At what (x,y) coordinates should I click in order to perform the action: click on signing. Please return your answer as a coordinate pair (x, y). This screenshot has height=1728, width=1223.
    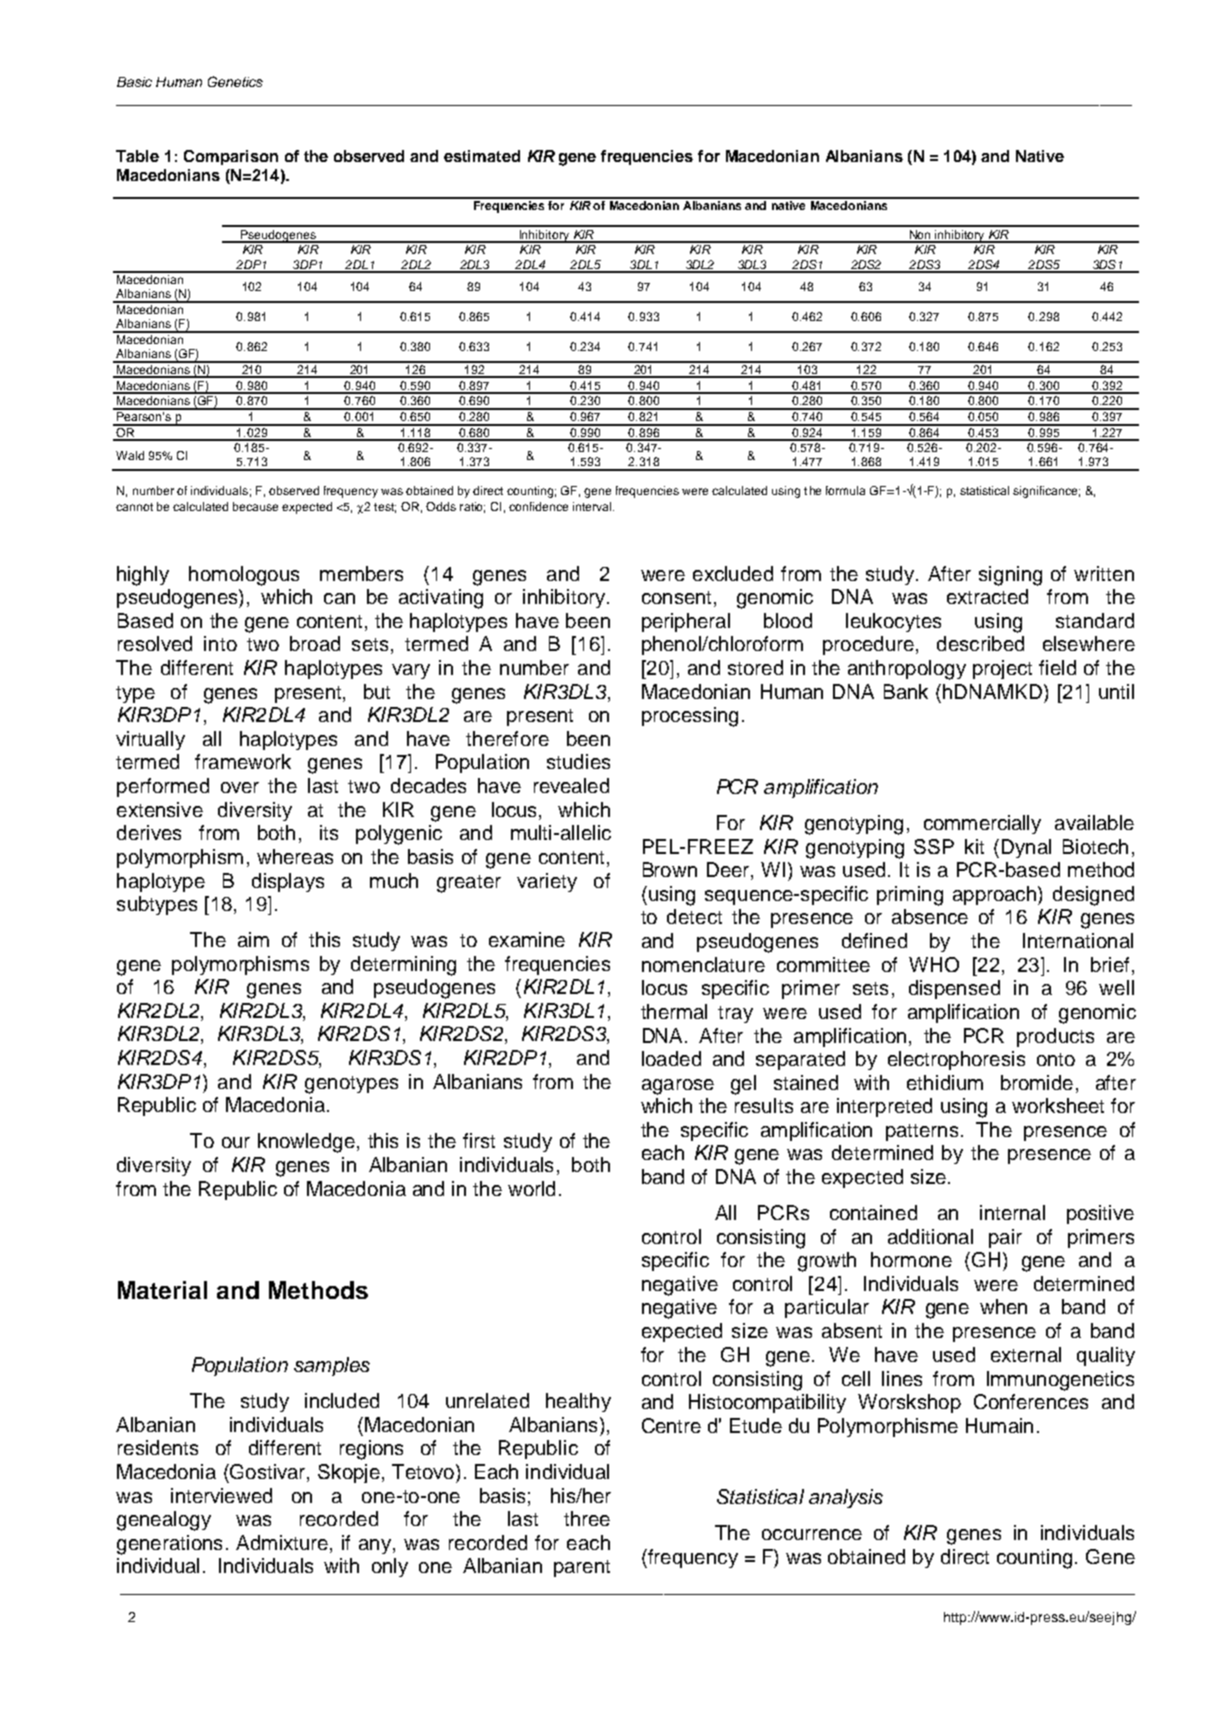
    Looking at the image, I should click on (1010, 576).
